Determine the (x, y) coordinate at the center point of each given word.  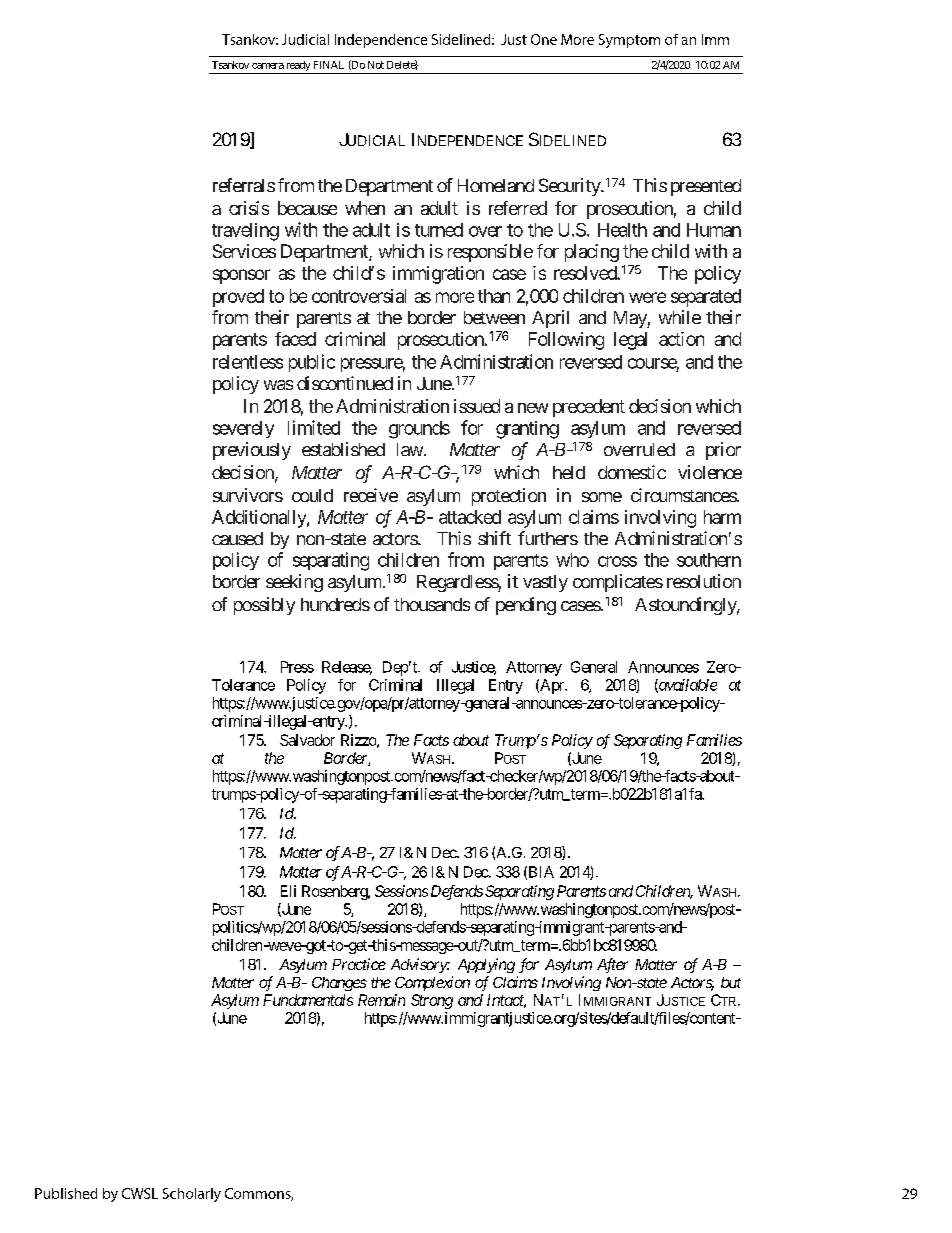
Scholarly (192, 1195)
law (410, 449)
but (731, 982)
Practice (359, 964)
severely (243, 429)
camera (268, 66)
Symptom (629, 41)
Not (376, 65)
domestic (632, 472)
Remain (381, 1000)
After (612, 965)
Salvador (307, 740)
